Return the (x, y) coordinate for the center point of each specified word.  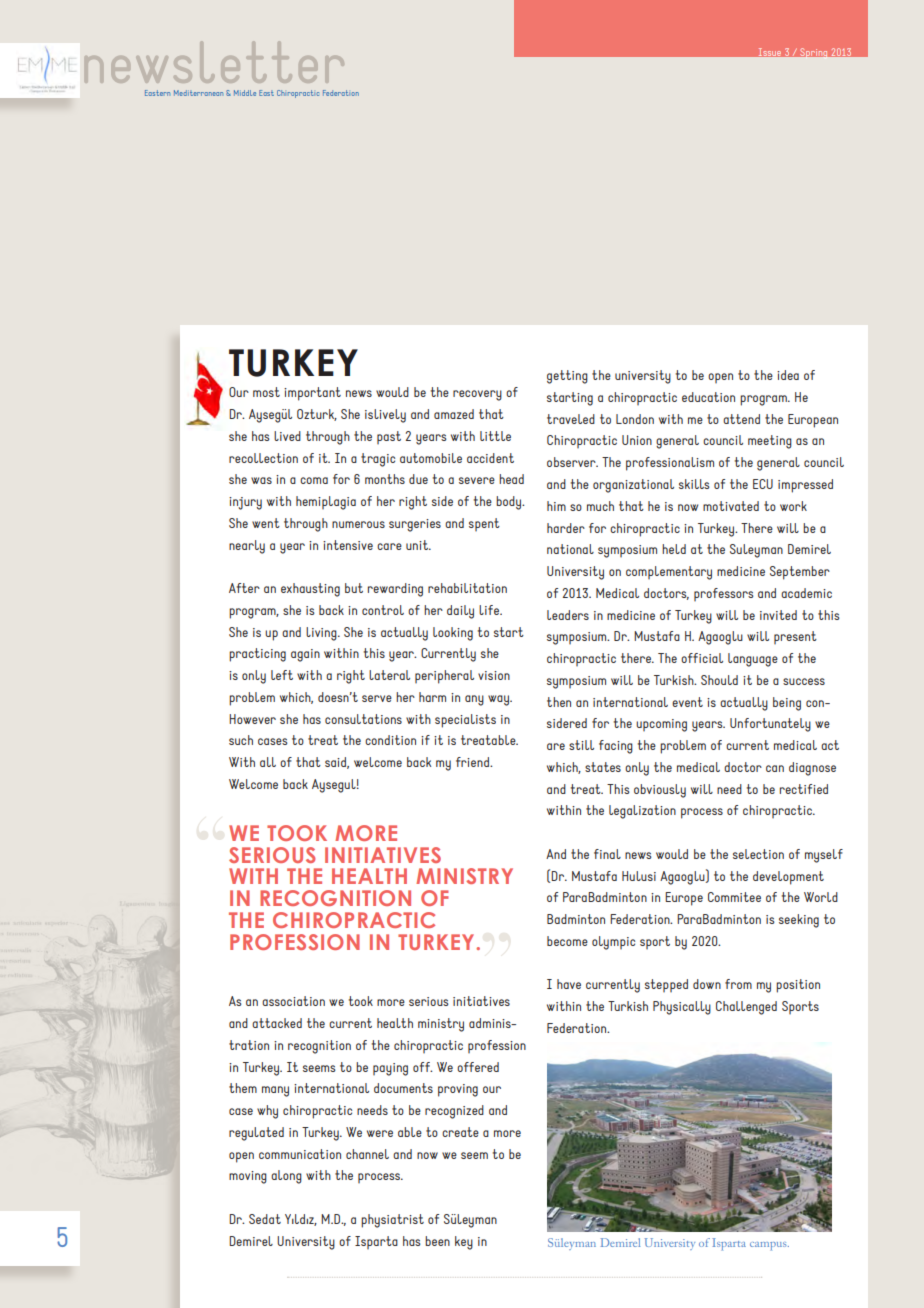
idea (788, 375)
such (241, 740)
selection (758, 854)
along (286, 1177)
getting (567, 377)
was (261, 480)
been (437, 1241)
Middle (245, 93)
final (607, 854)
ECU (763, 484)
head (511, 479)
